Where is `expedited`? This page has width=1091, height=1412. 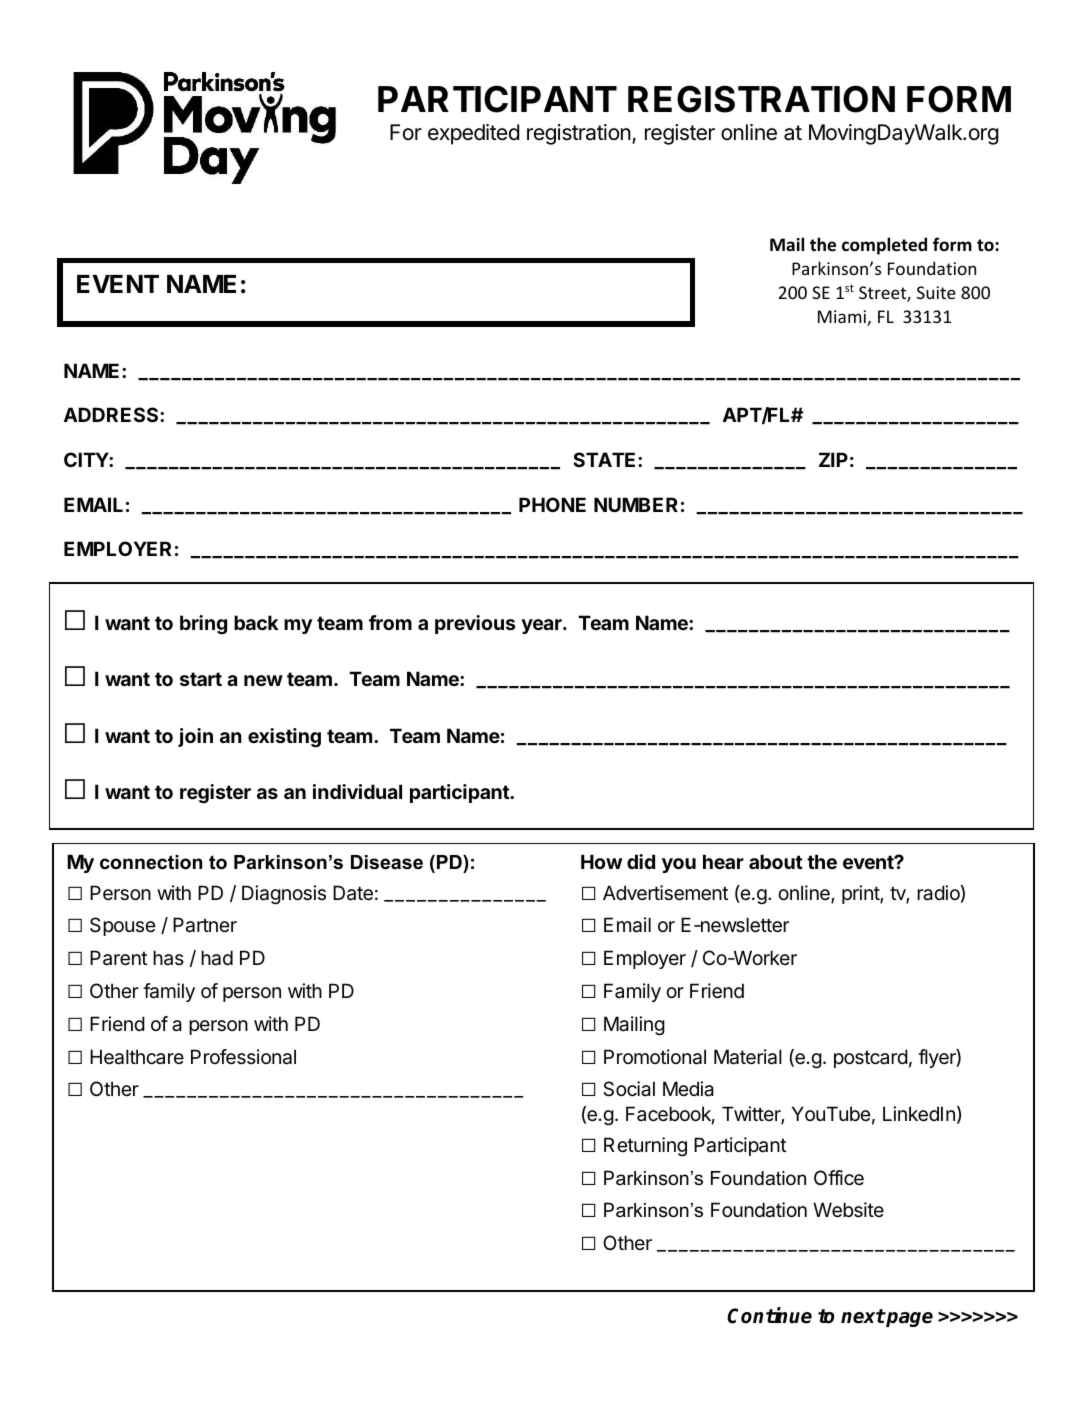
expedited is located at coordinates (473, 134).
